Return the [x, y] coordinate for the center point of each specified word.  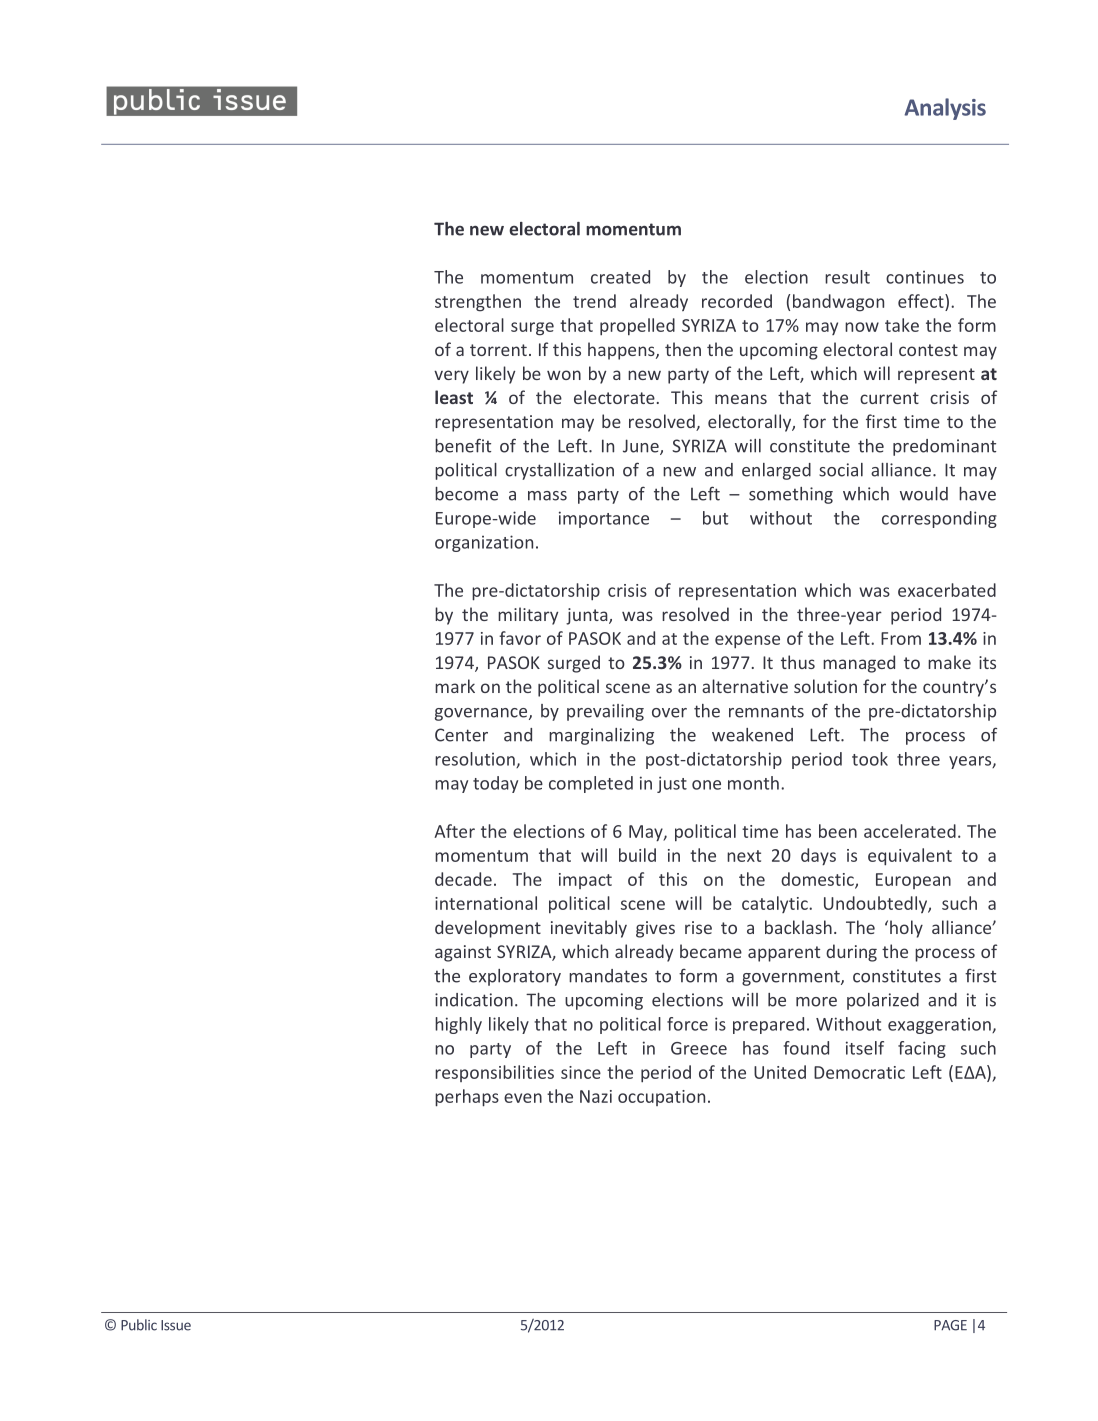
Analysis [945, 109]
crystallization [559, 471]
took [870, 759]
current [889, 398]
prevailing [605, 712]
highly [458, 1025]
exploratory [515, 977]
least [454, 397]
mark [455, 686]
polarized [883, 1001]
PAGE [950, 1325]
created [620, 277]
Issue [176, 1325]
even [523, 1098]
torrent [498, 350]
